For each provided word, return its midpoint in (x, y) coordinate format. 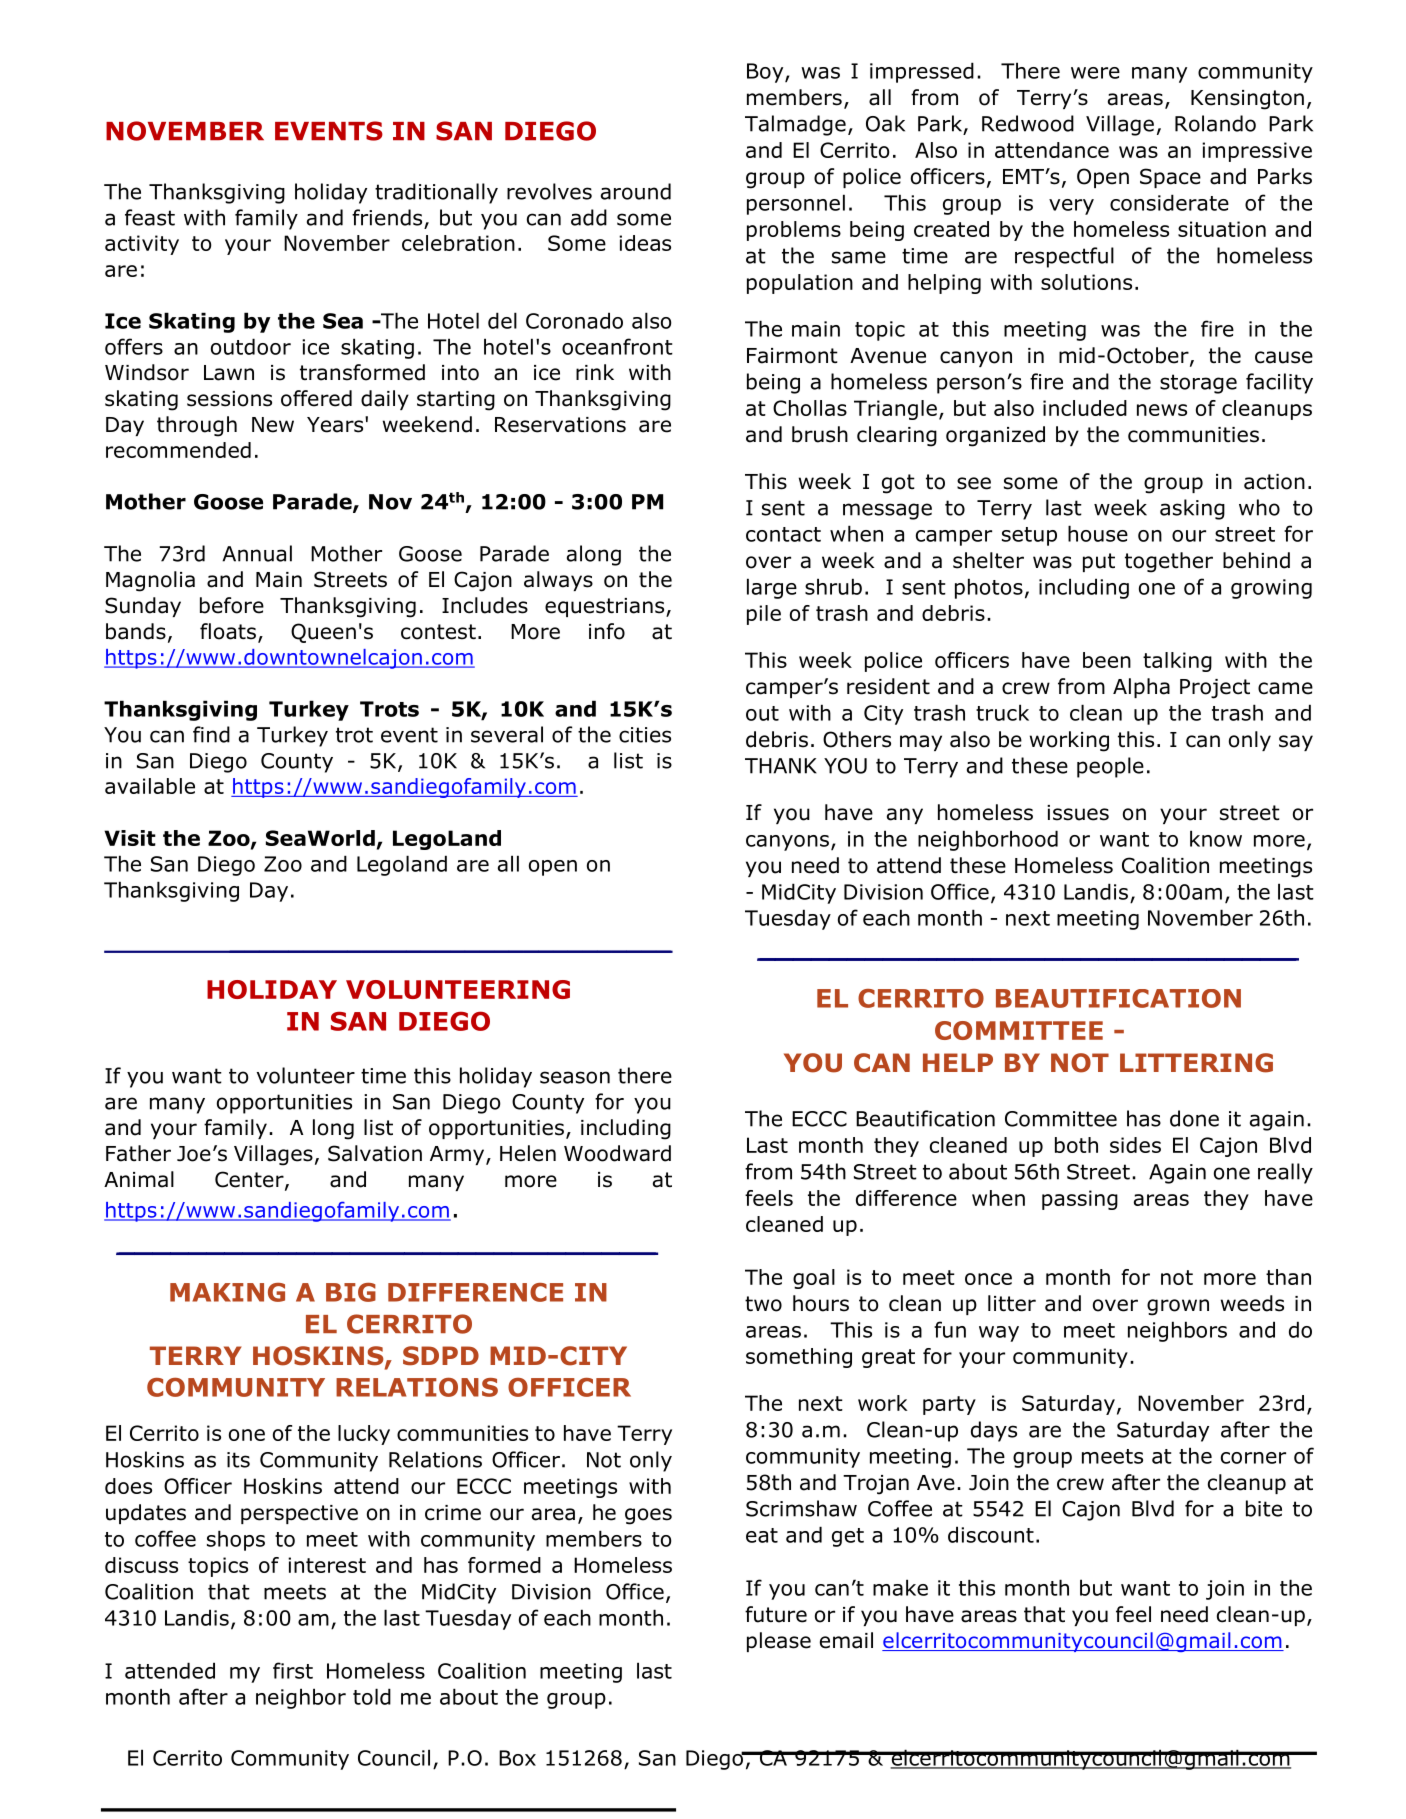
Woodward (617, 1153)
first (293, 1670)
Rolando (1215, 123)
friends (387, 217)
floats (228, 631)
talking (1177, 662)
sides (1135, 1145)
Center (250, 1180)
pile (764, 615)
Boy (766, 73)
